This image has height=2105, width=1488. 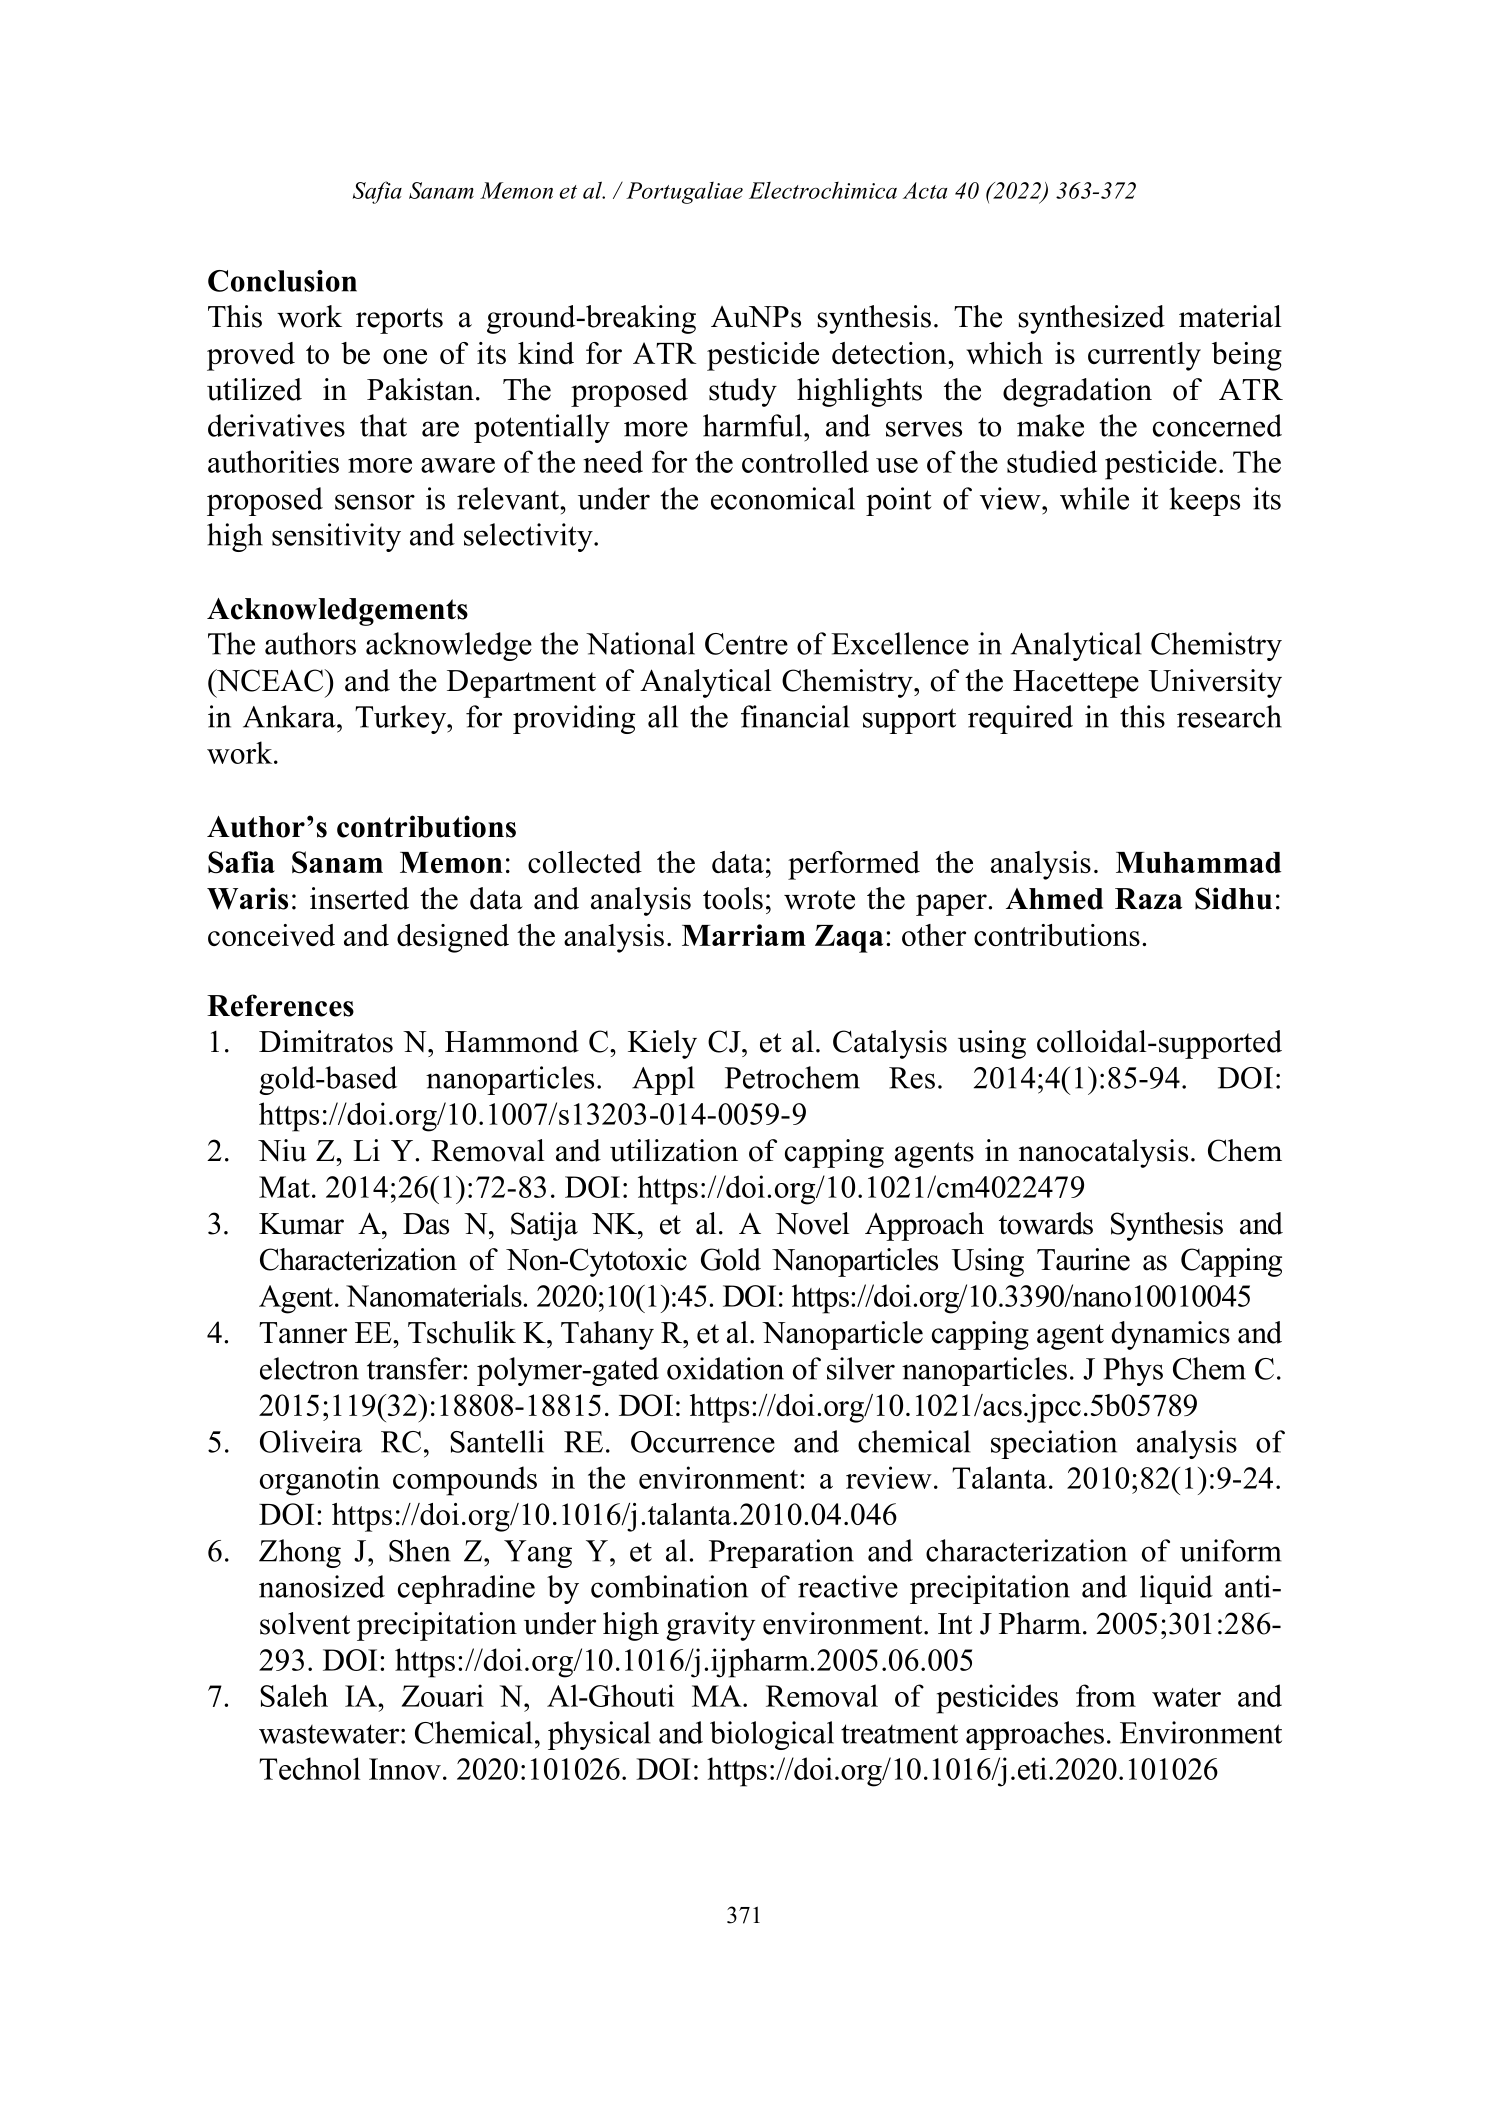 What do you see at coordinates (925, 190) in the image?
I see `Acta` at bounding box center [925, 190].
